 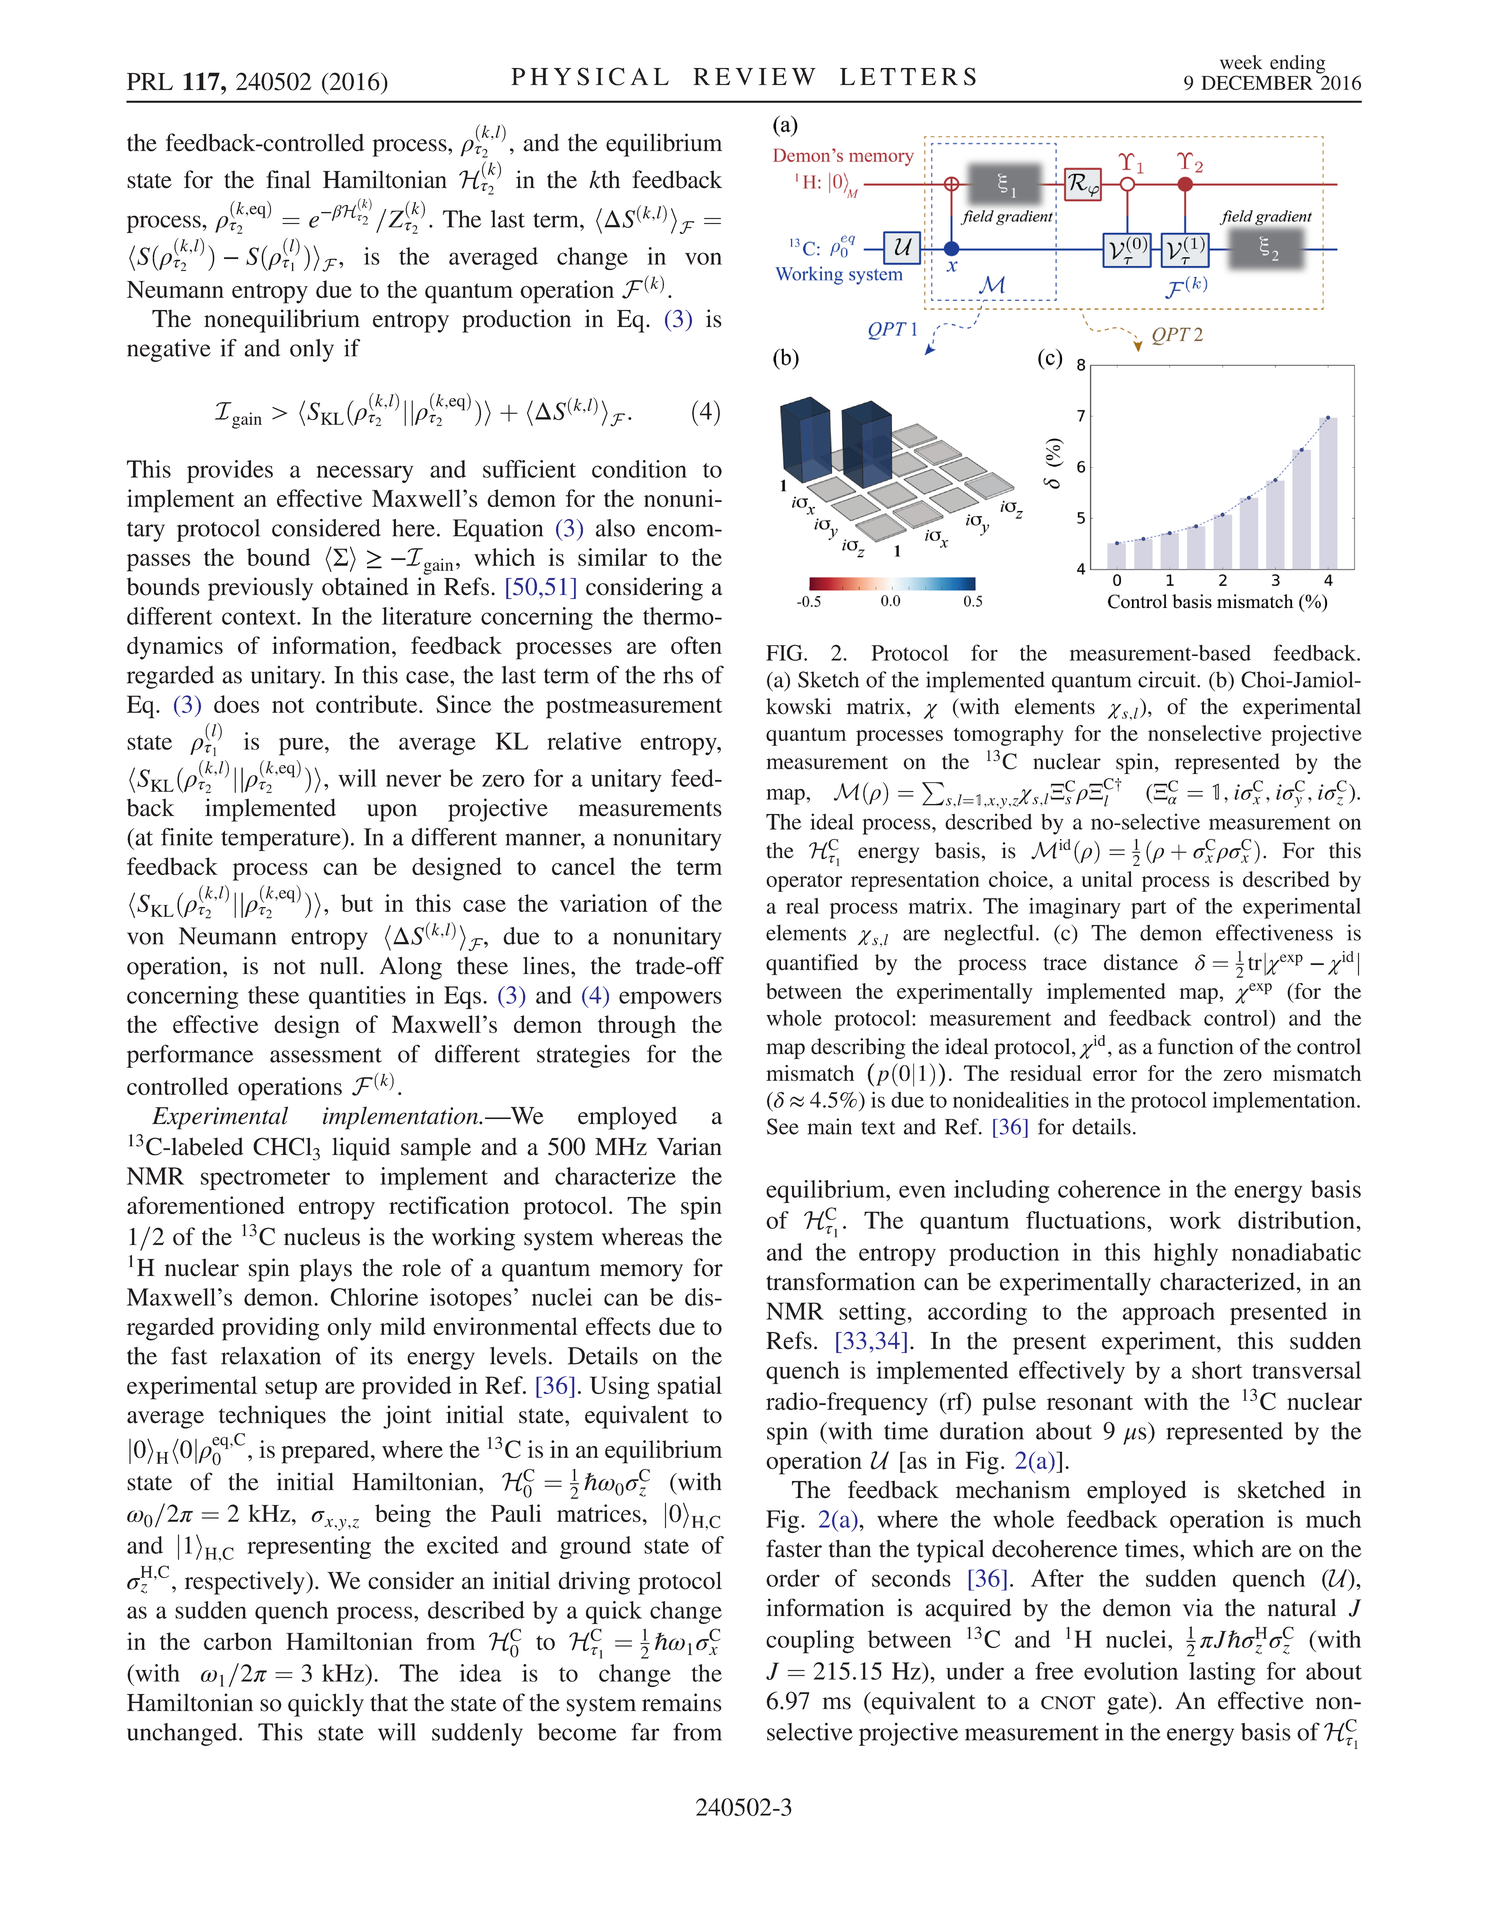 What do you see at coordinates (265, 1180) in the screenshot?
I see `spectrometer` at bounding box center [265, 1180].
